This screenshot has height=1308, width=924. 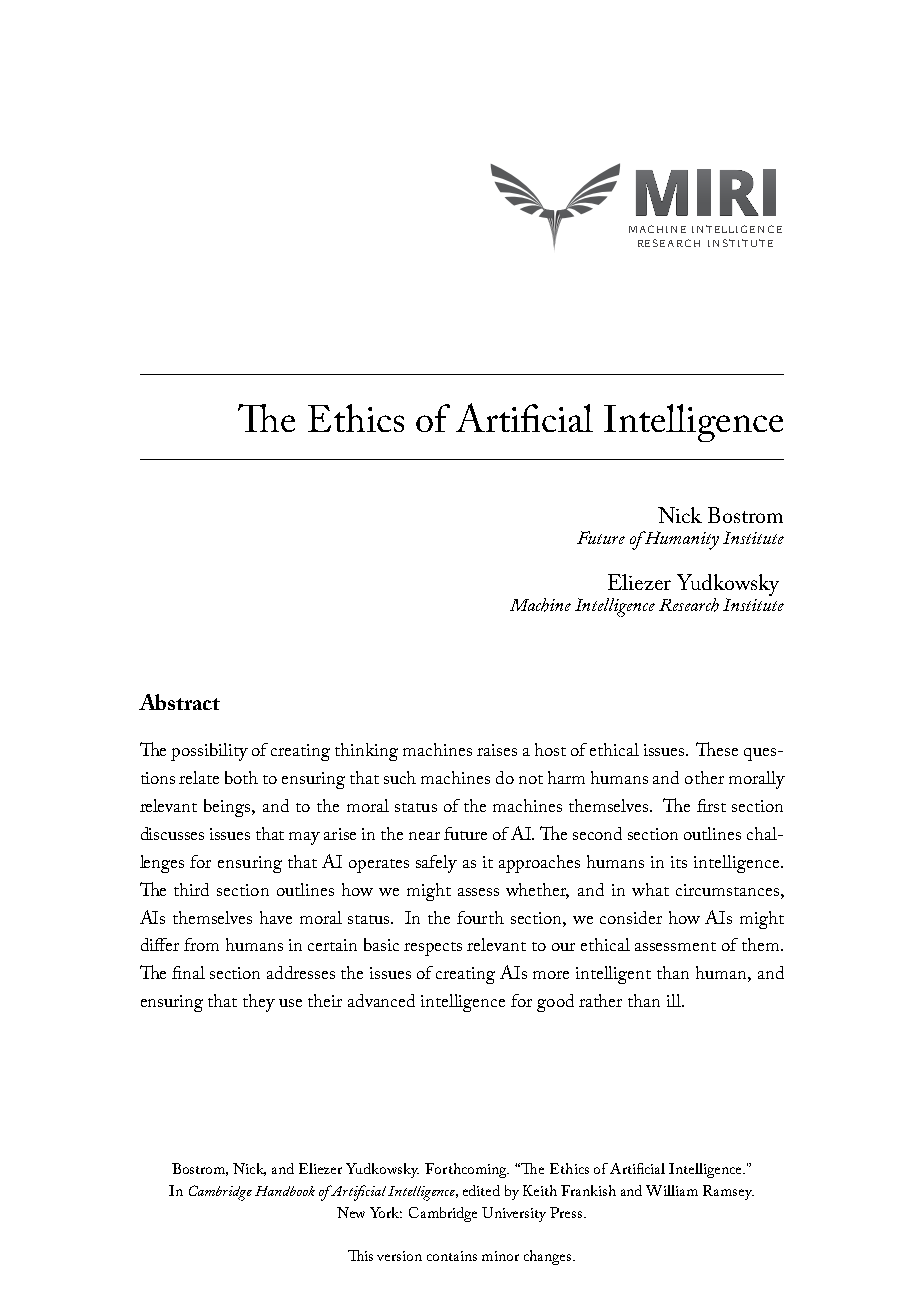 I want to click on These, so click(x=717, y=749).
